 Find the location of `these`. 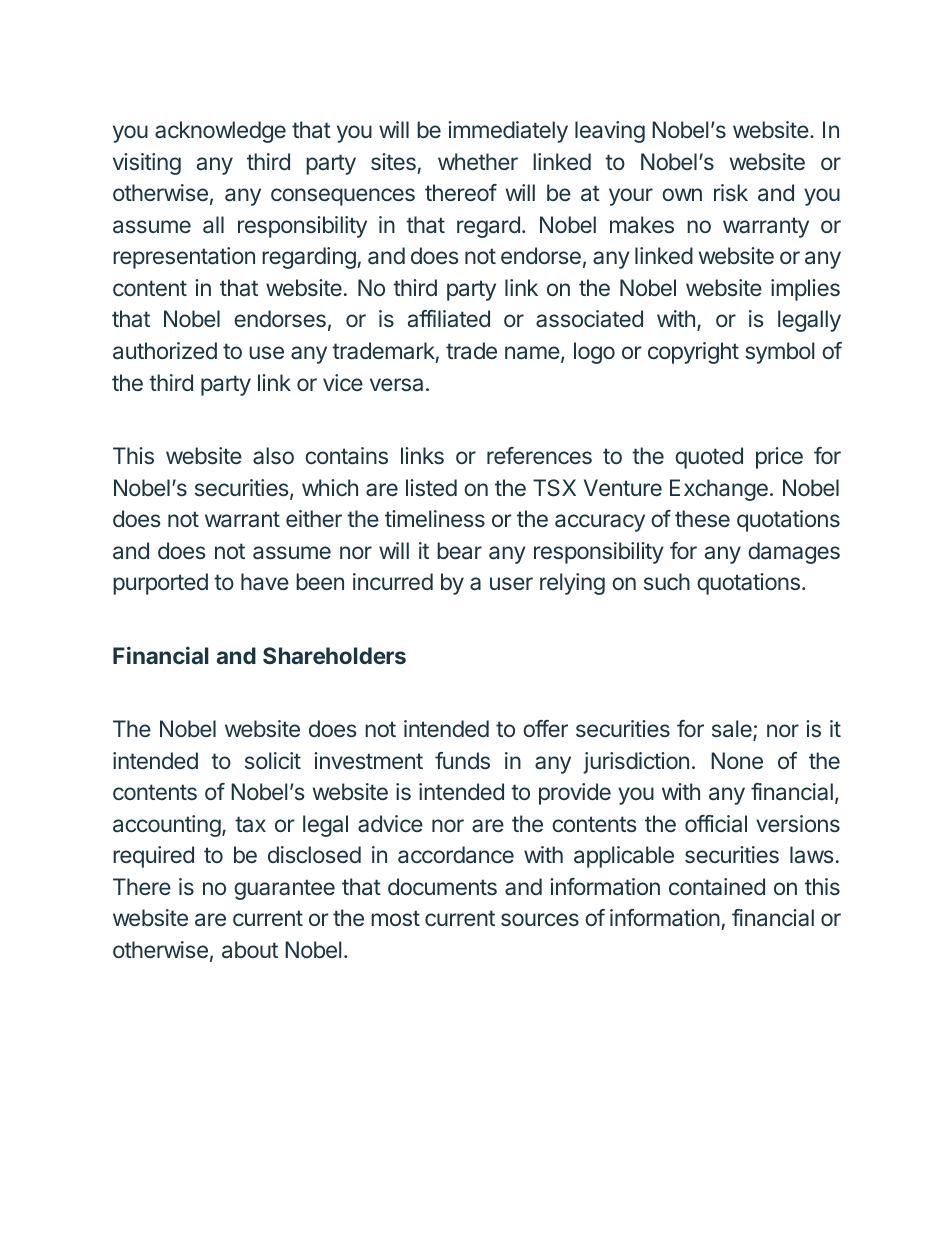

these is located at coordinates (702, 518).
